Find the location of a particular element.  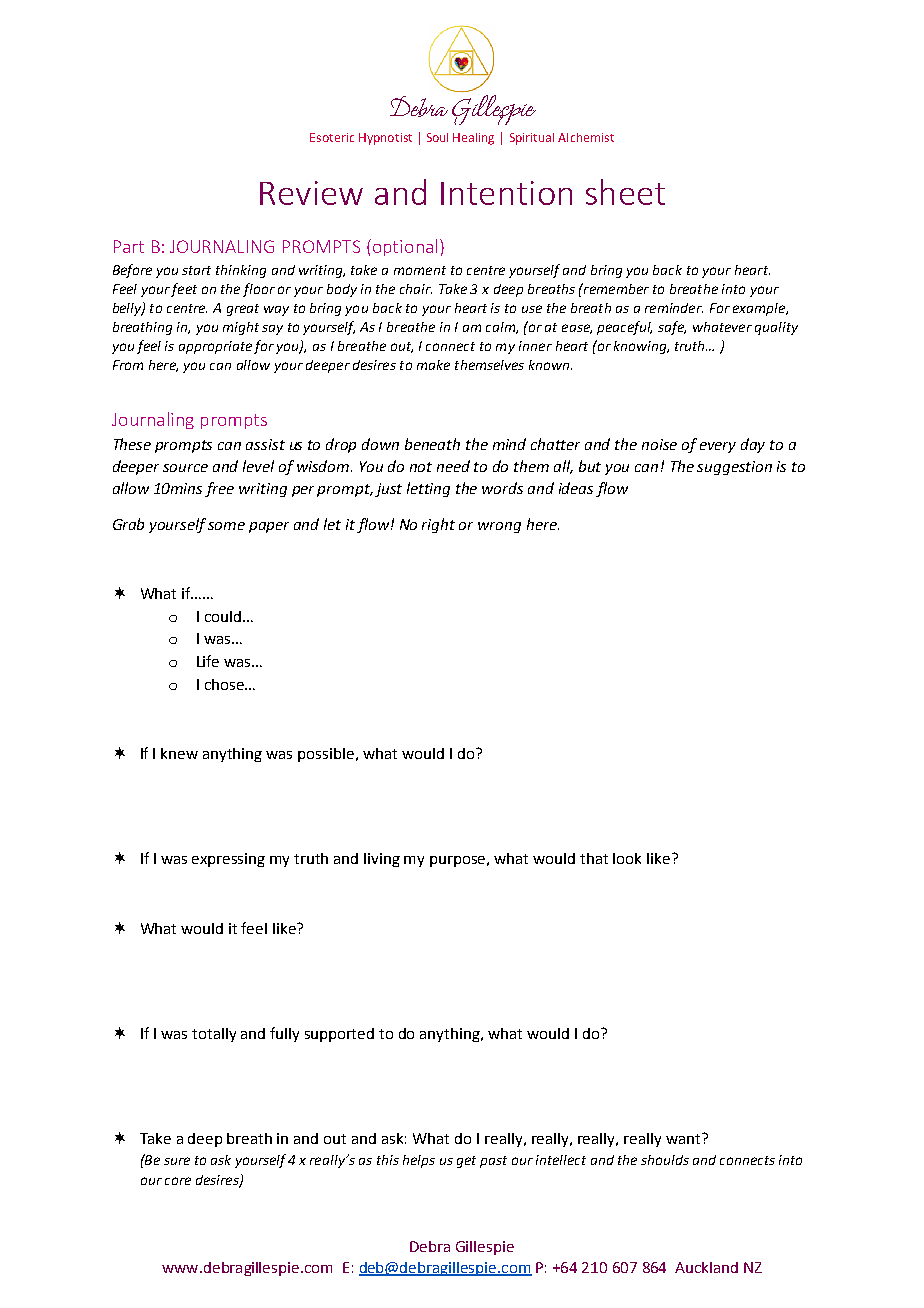

core is located at coordinates (178, 1181).
